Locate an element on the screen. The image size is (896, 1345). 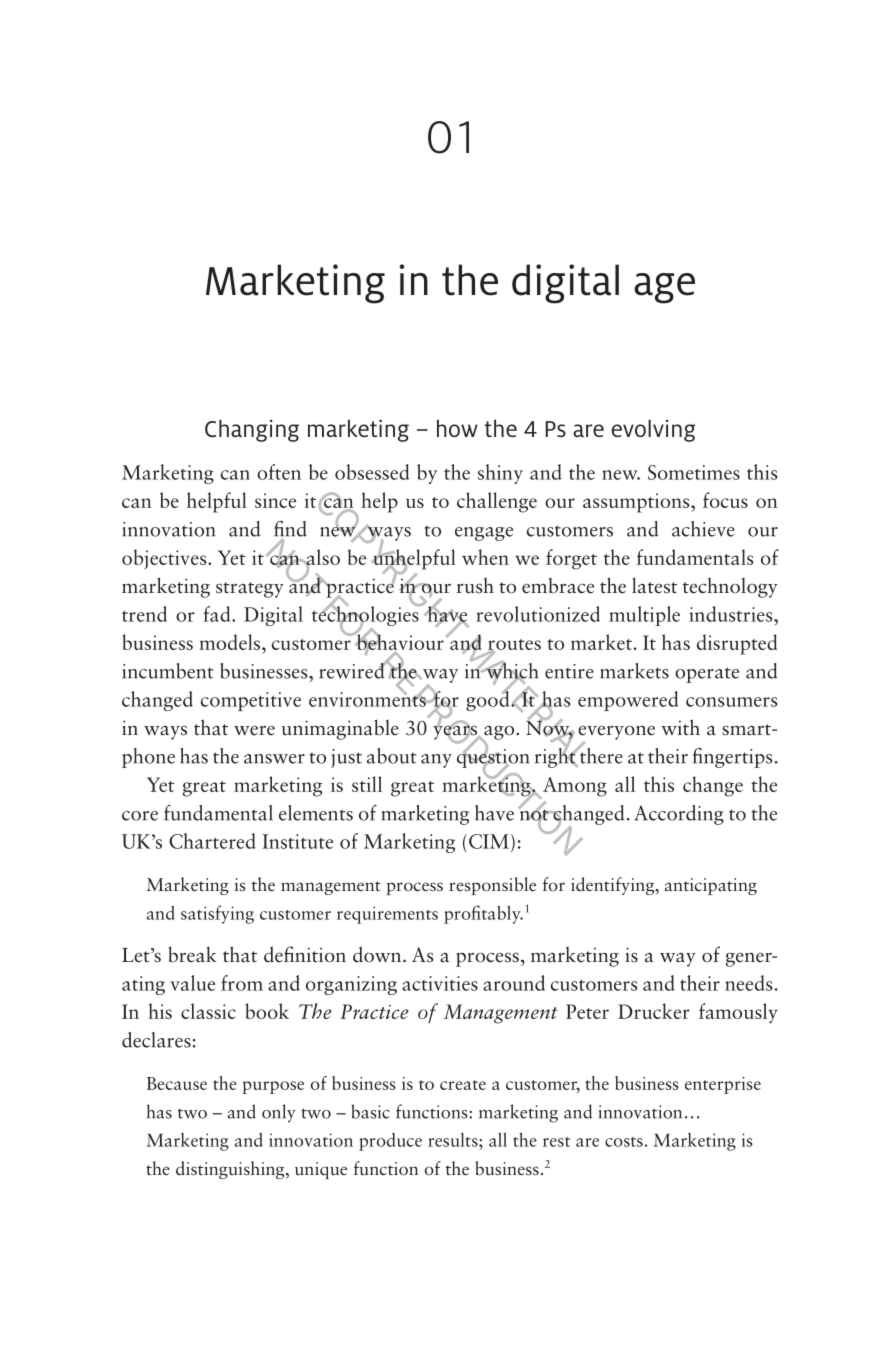
how is located at coordinates (457, 428).
